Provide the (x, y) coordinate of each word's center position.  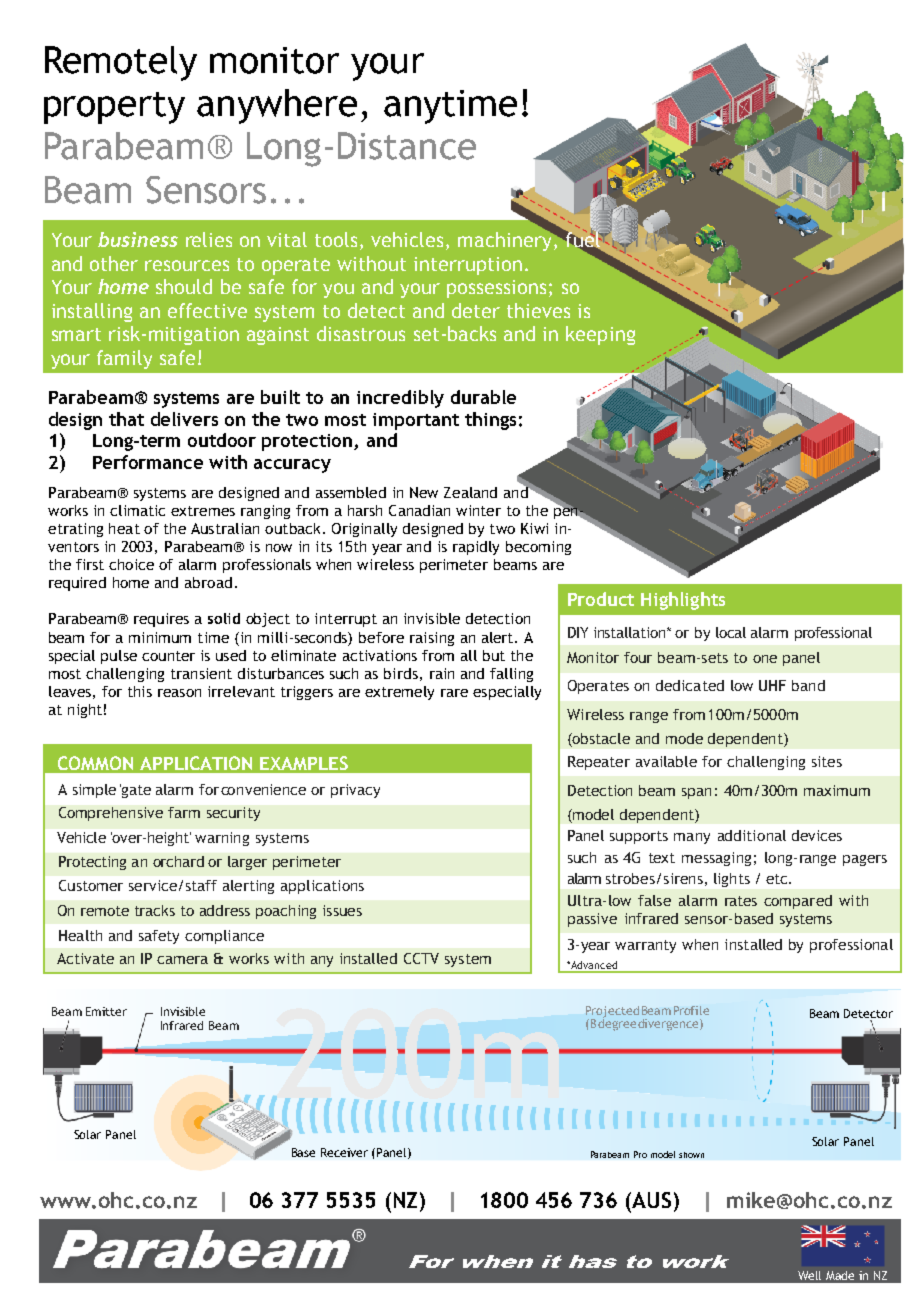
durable (483, 397)
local (731, 632)
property (114, 108)
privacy (355, 791)
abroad (208, 582)
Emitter (106, 1011)
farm (184, 812)
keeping (600, 335)
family (124, 359)
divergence (669, 1025)
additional (752, 835)
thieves (538, 310)
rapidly (476, 548)
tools (336, 239)
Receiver (344, 1152)
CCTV (421, 958)
